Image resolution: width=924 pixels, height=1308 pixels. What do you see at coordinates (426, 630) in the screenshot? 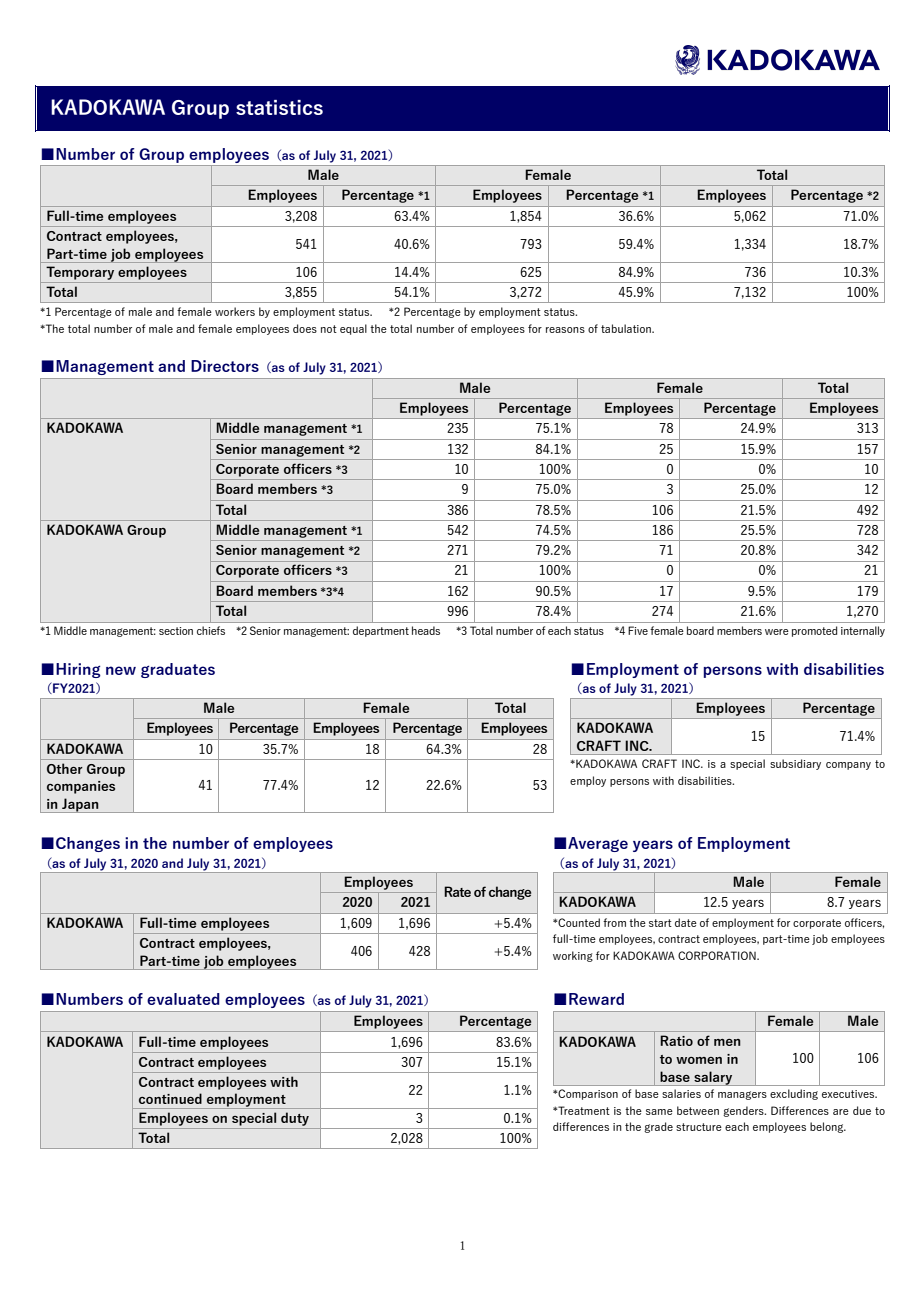
I see `heads` at bounding box center [426, 630].
